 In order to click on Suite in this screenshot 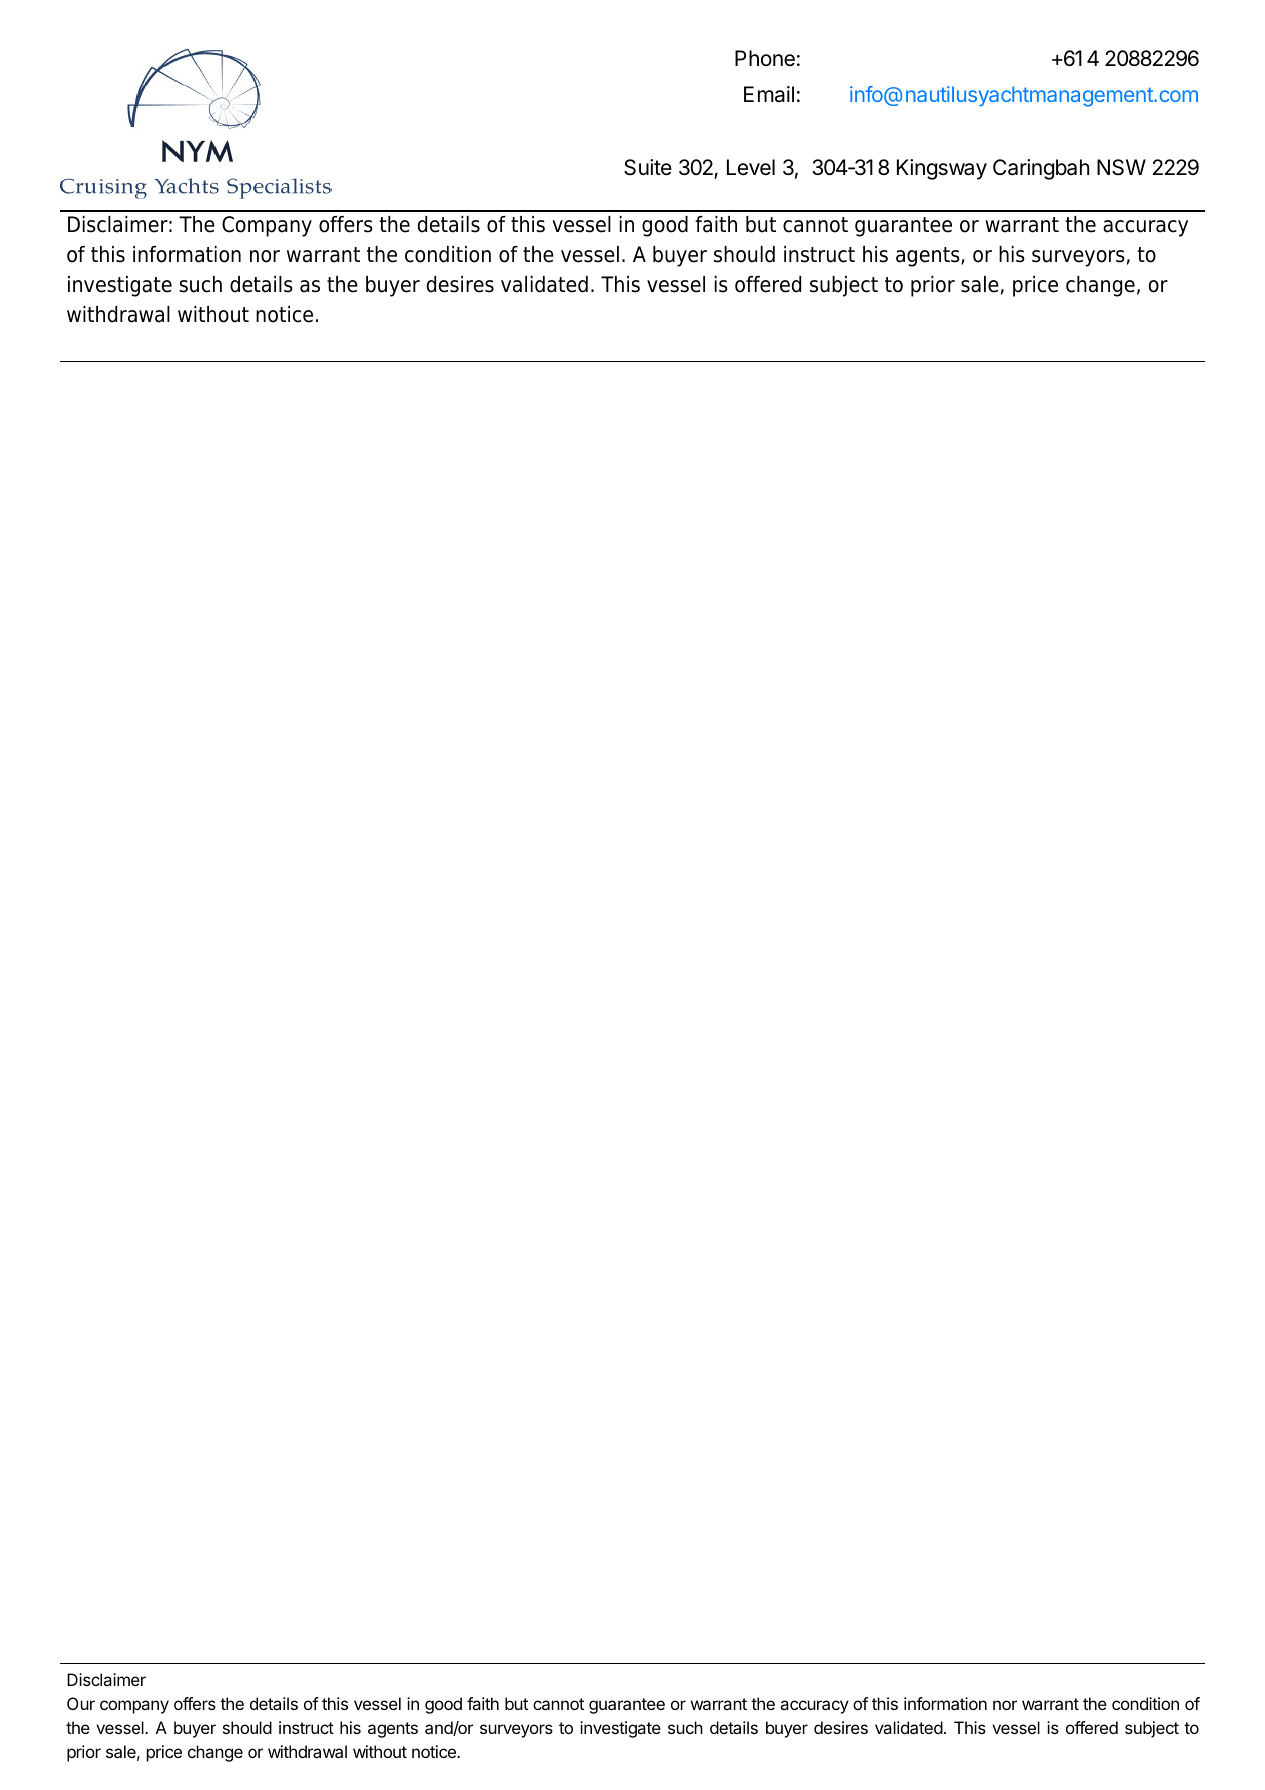, I will do `click(648, 167)`.
